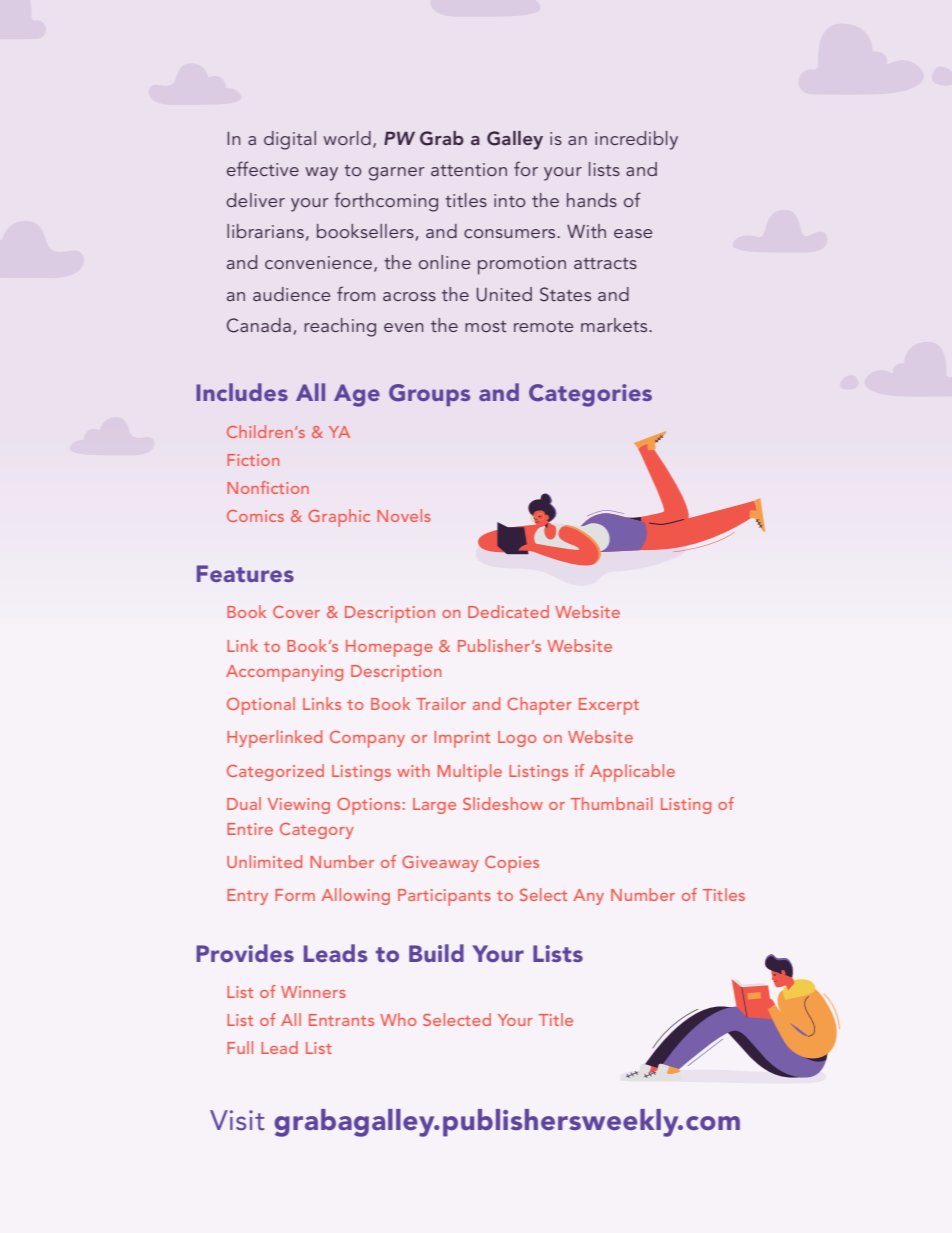 The image size is (952, 1233). I want to click on hands, so click(592, 200).
